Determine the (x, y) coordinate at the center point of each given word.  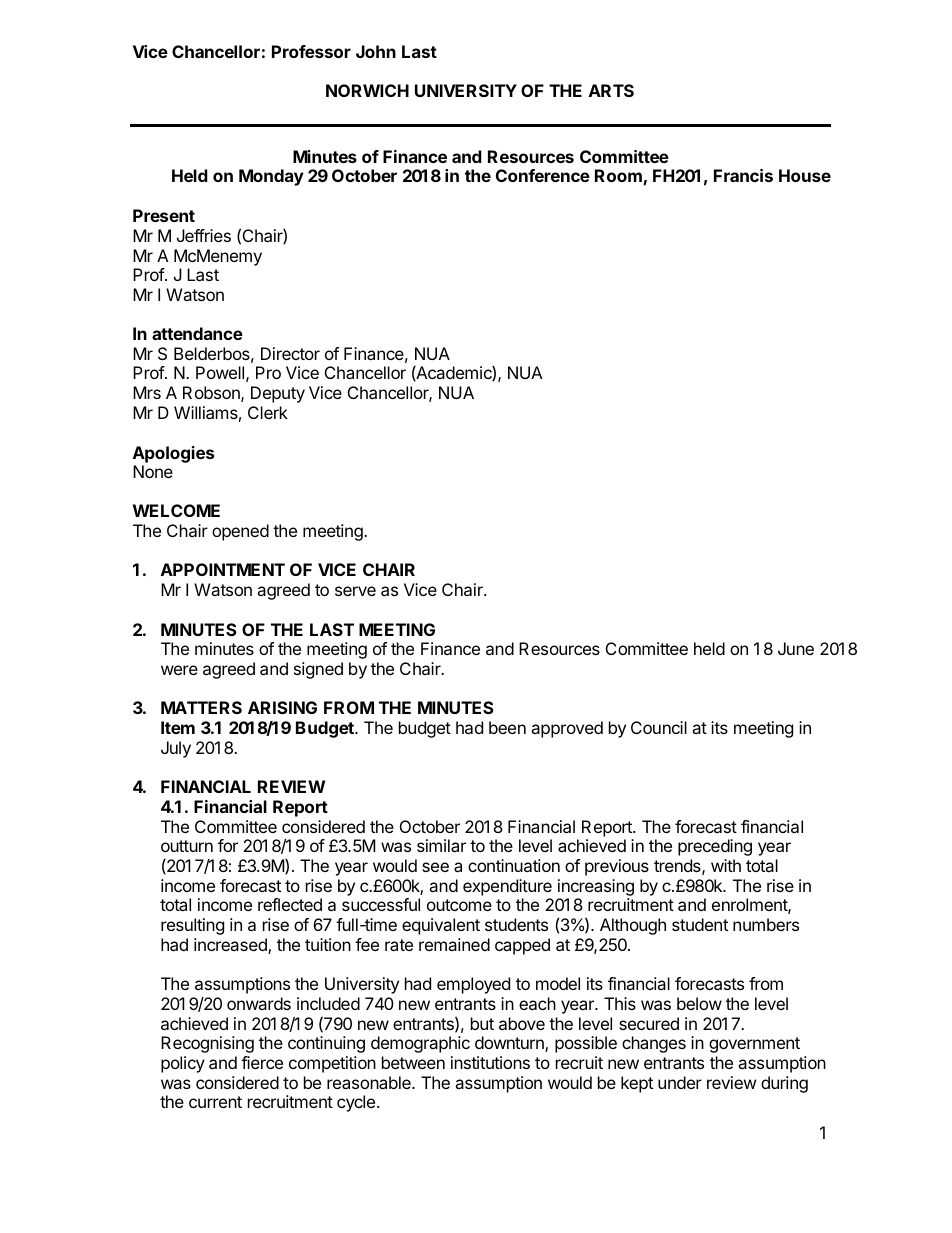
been (507, 727)
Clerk (268, 412)
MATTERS (201, 707)
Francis (743, 175)
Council (659, 727)
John (376, 51)
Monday (271, 177)
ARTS (611, 90)
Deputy (278, 394)
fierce (262, 1062)
